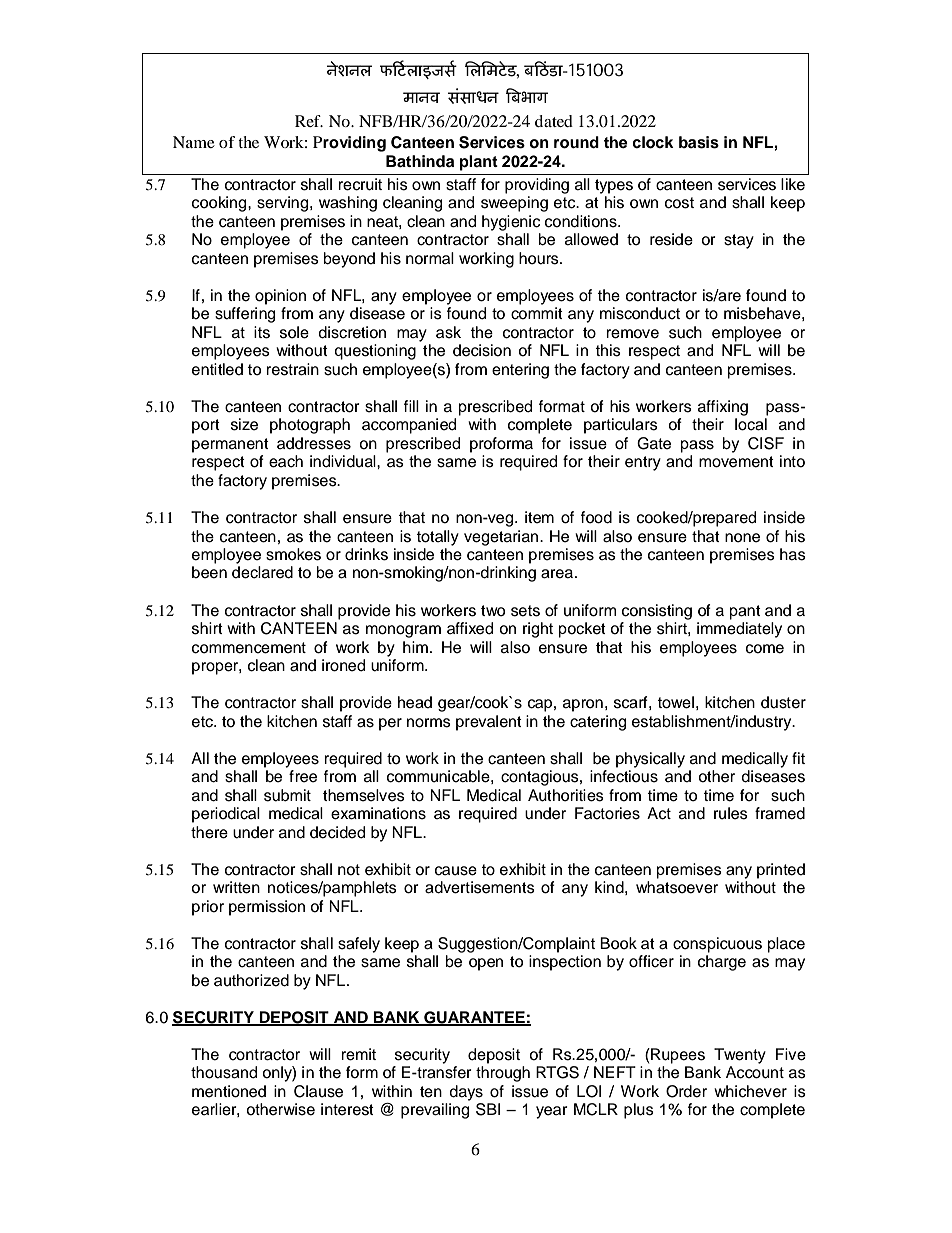  Describe the element at coordinates (456, 871) in the image. I see `cause` at that location.
